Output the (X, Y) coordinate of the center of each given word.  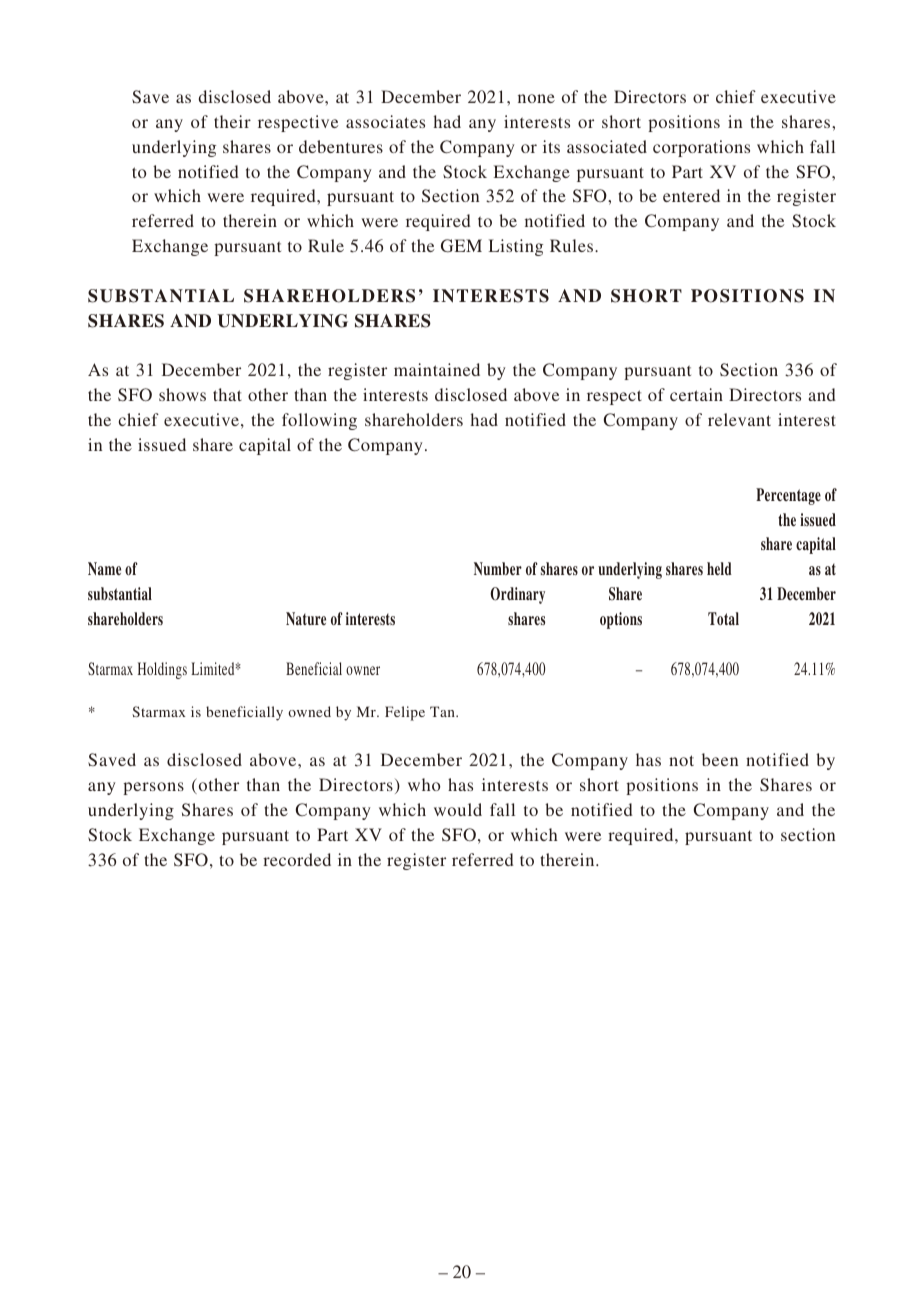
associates (385, 121)
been (720, 759)
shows (182, 394)
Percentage (788, 496)
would (458, 809)
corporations (701, 148)
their (232, 121)
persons (153, 788)
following (319, 421)
